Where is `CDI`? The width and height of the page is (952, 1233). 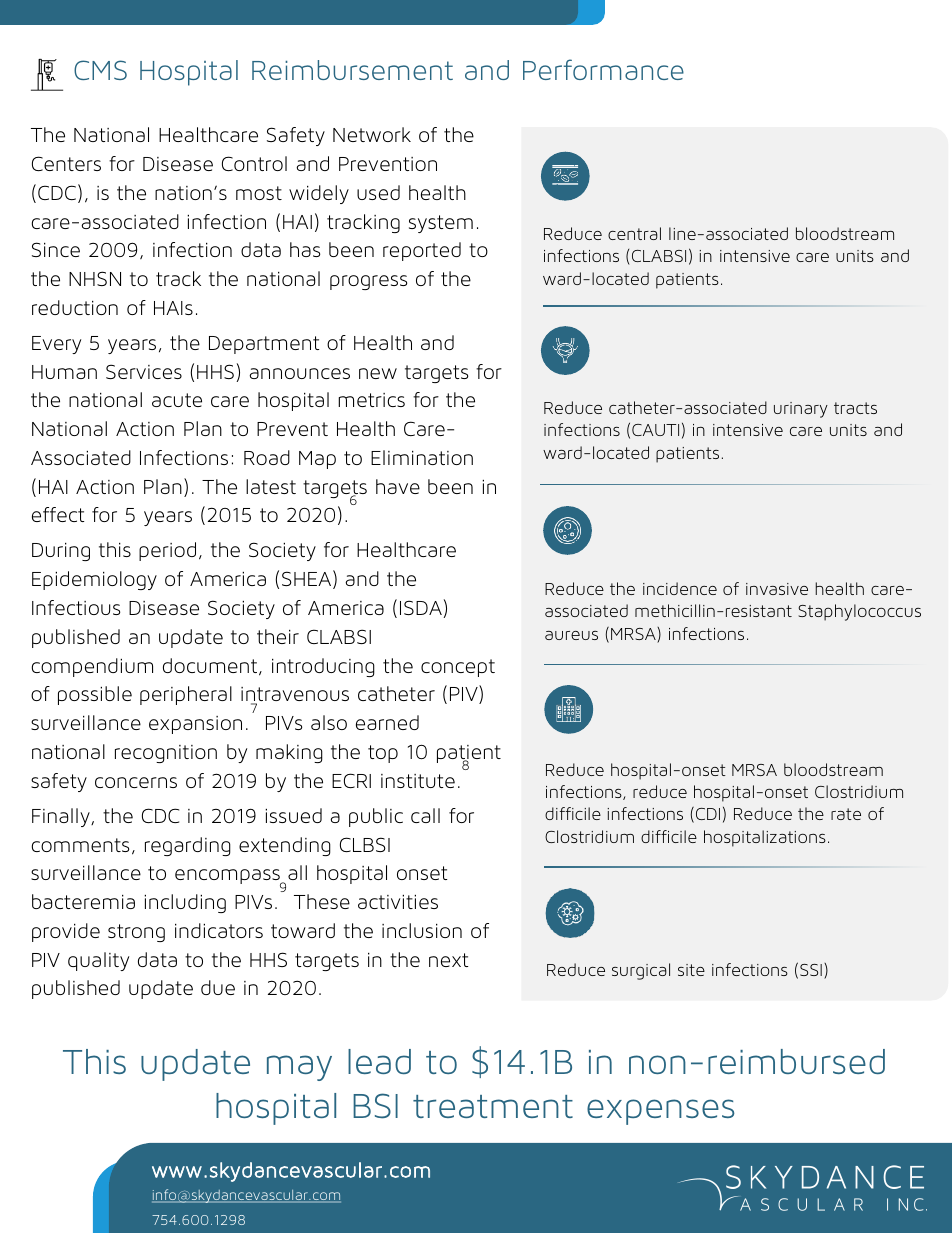
CDI is located at coordinates (708, 814).
